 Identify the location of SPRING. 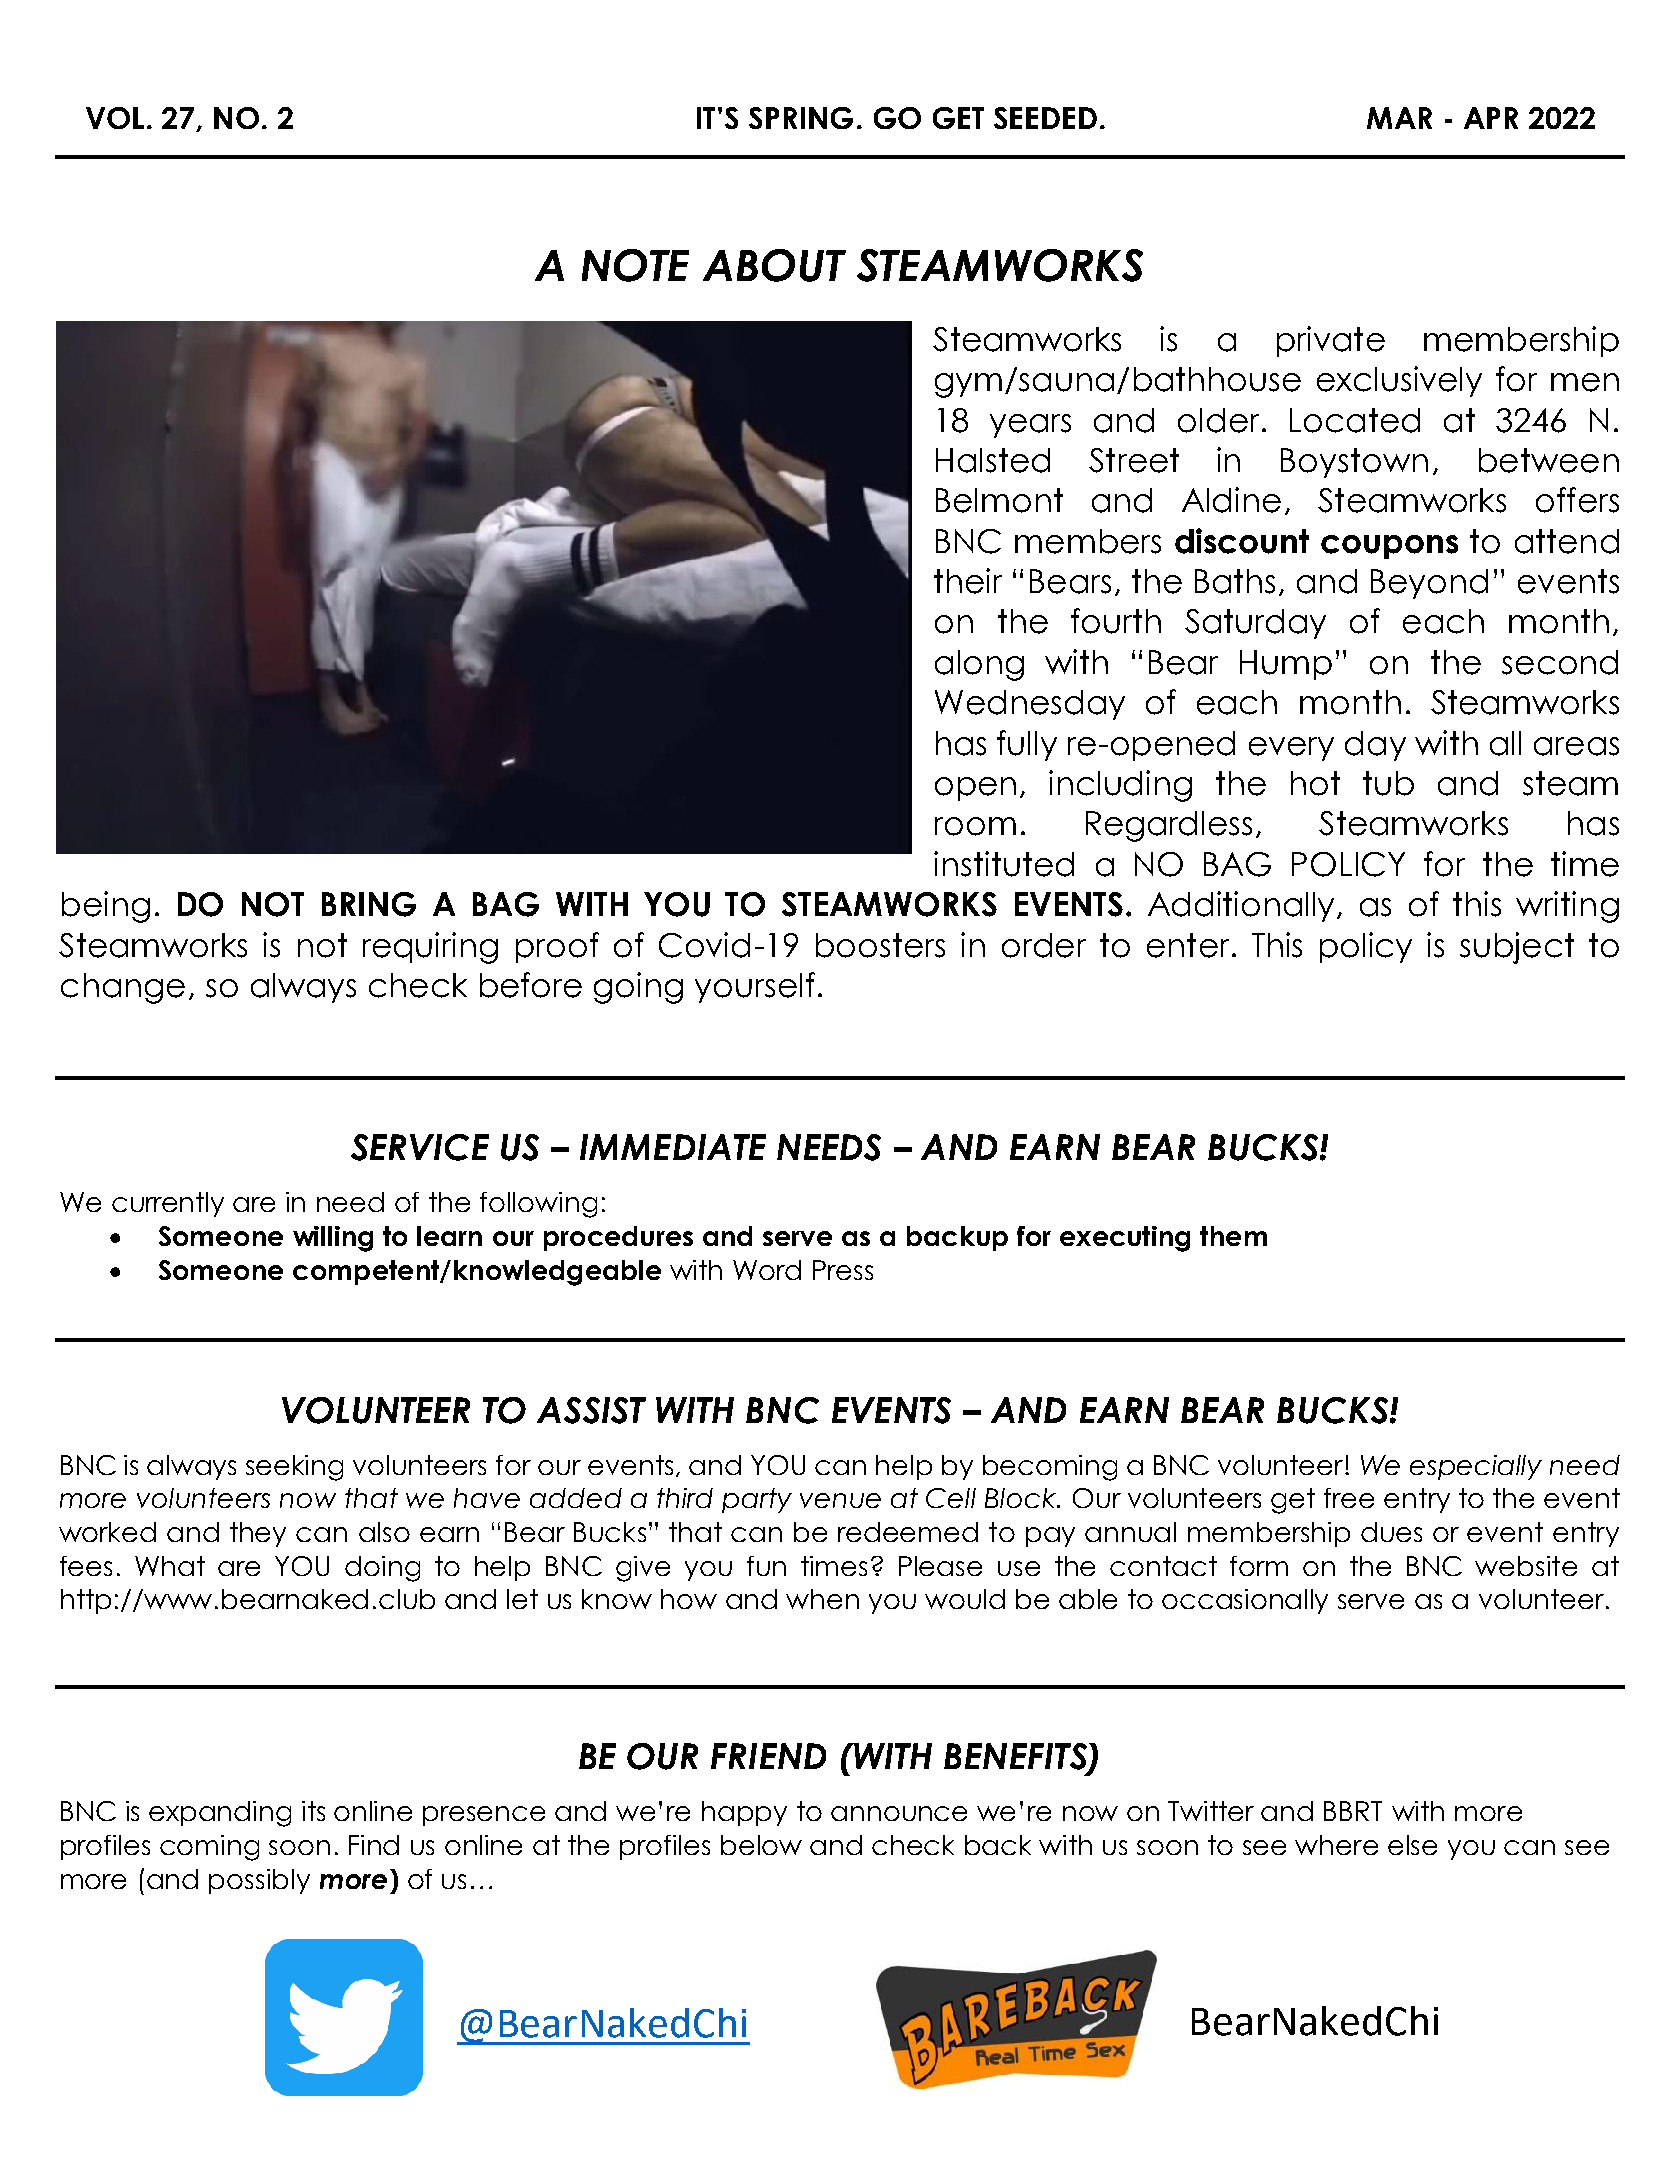
(801, 118).
